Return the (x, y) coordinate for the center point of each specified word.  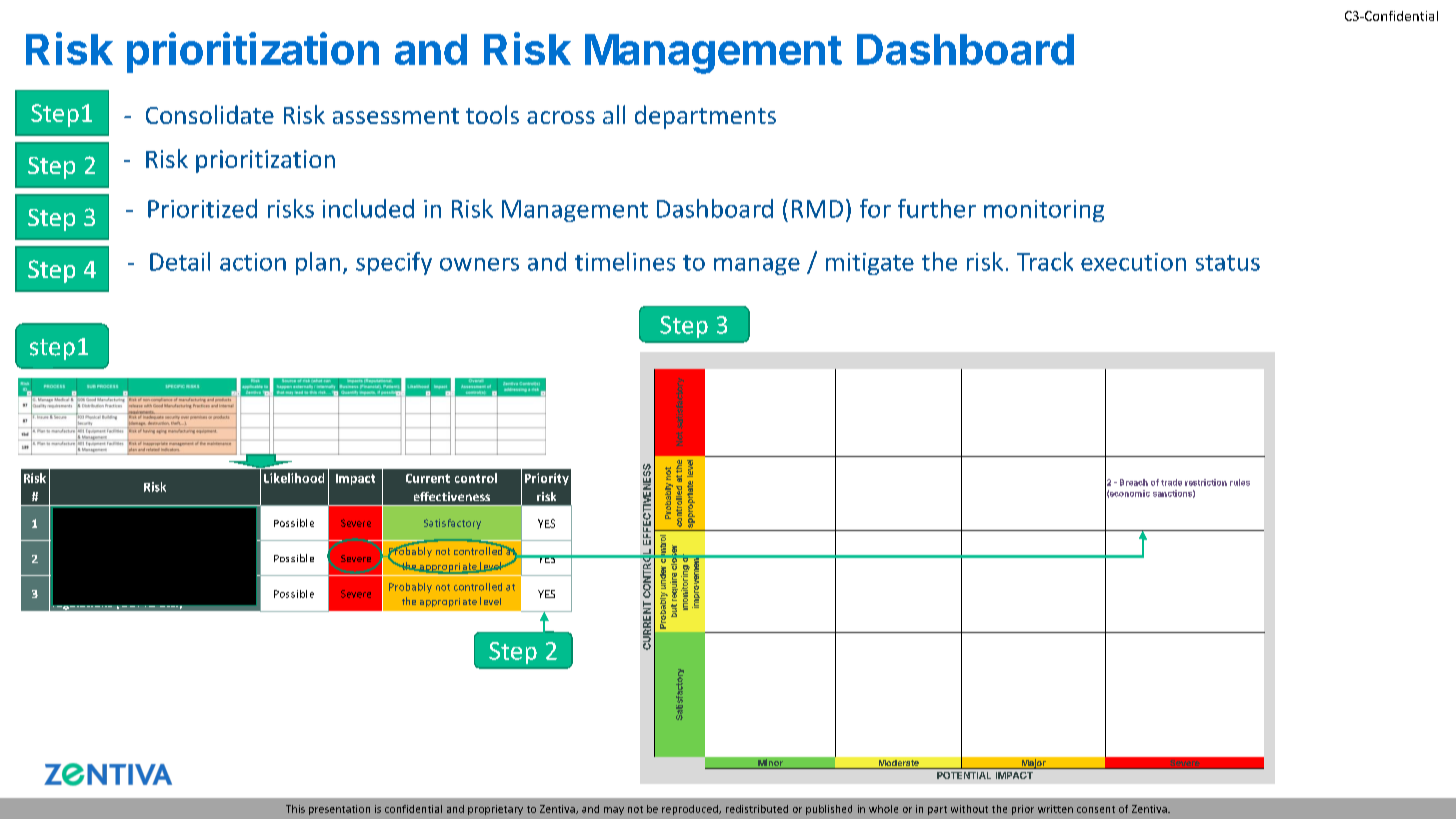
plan (318, 263)
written (1055, 809)
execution (1133, 262)
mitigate (870, 264)
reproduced (691, 810)
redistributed (757, 809)
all (614, 114)
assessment (396, 116)
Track (1045, 261)
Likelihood (294, 478)
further (937, 208)
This (295, 809)
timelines (625, 261)
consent (1096, 809)
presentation (339, 810)
